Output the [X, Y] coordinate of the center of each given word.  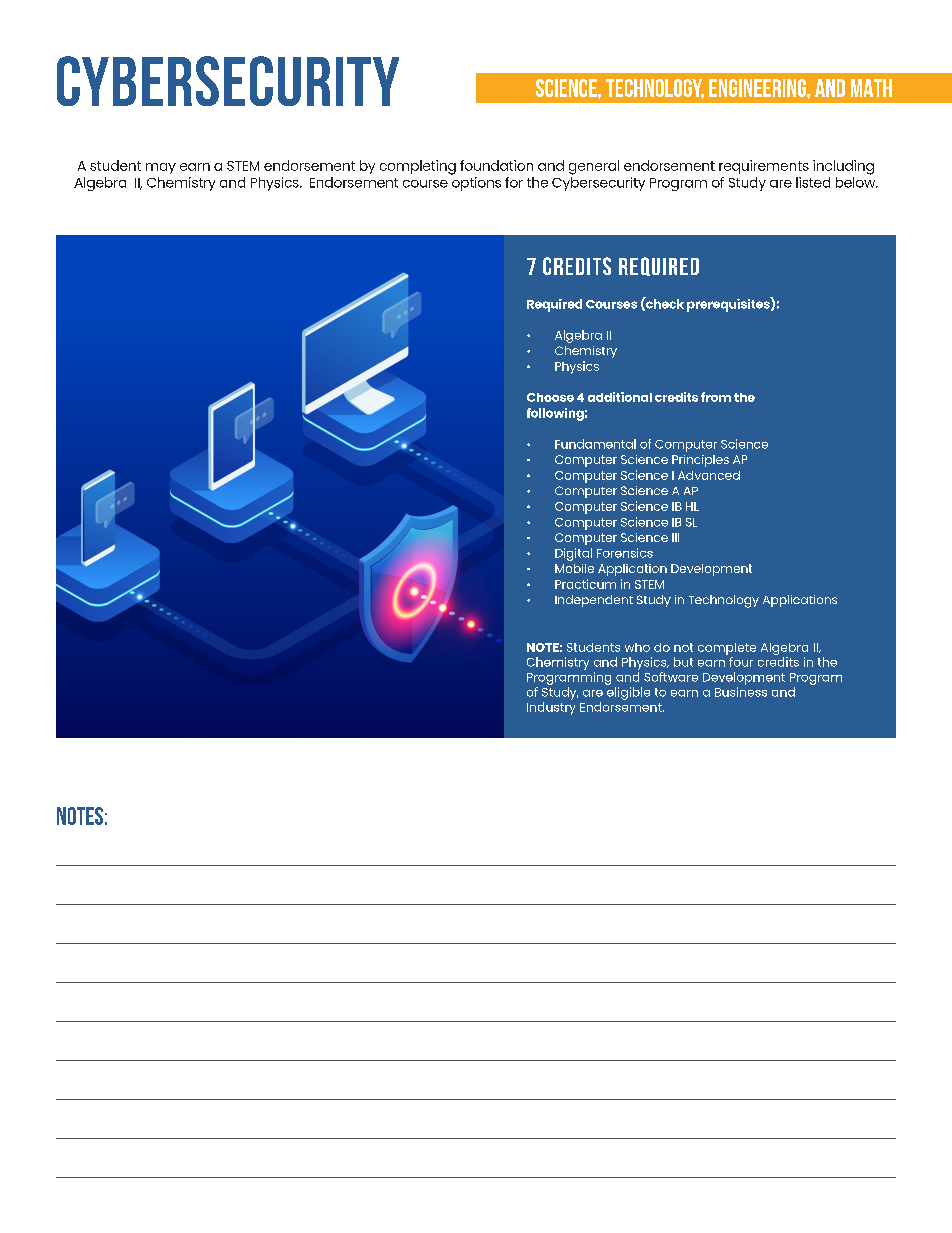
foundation [496, 165]
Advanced [709, 475]
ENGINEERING [758, 88]
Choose [550, 397]
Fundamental [595, 444]
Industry [551, 708]
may [161, 168]
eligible [628, 692]
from [716, 397]
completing [418, 167]
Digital [573, 554]
